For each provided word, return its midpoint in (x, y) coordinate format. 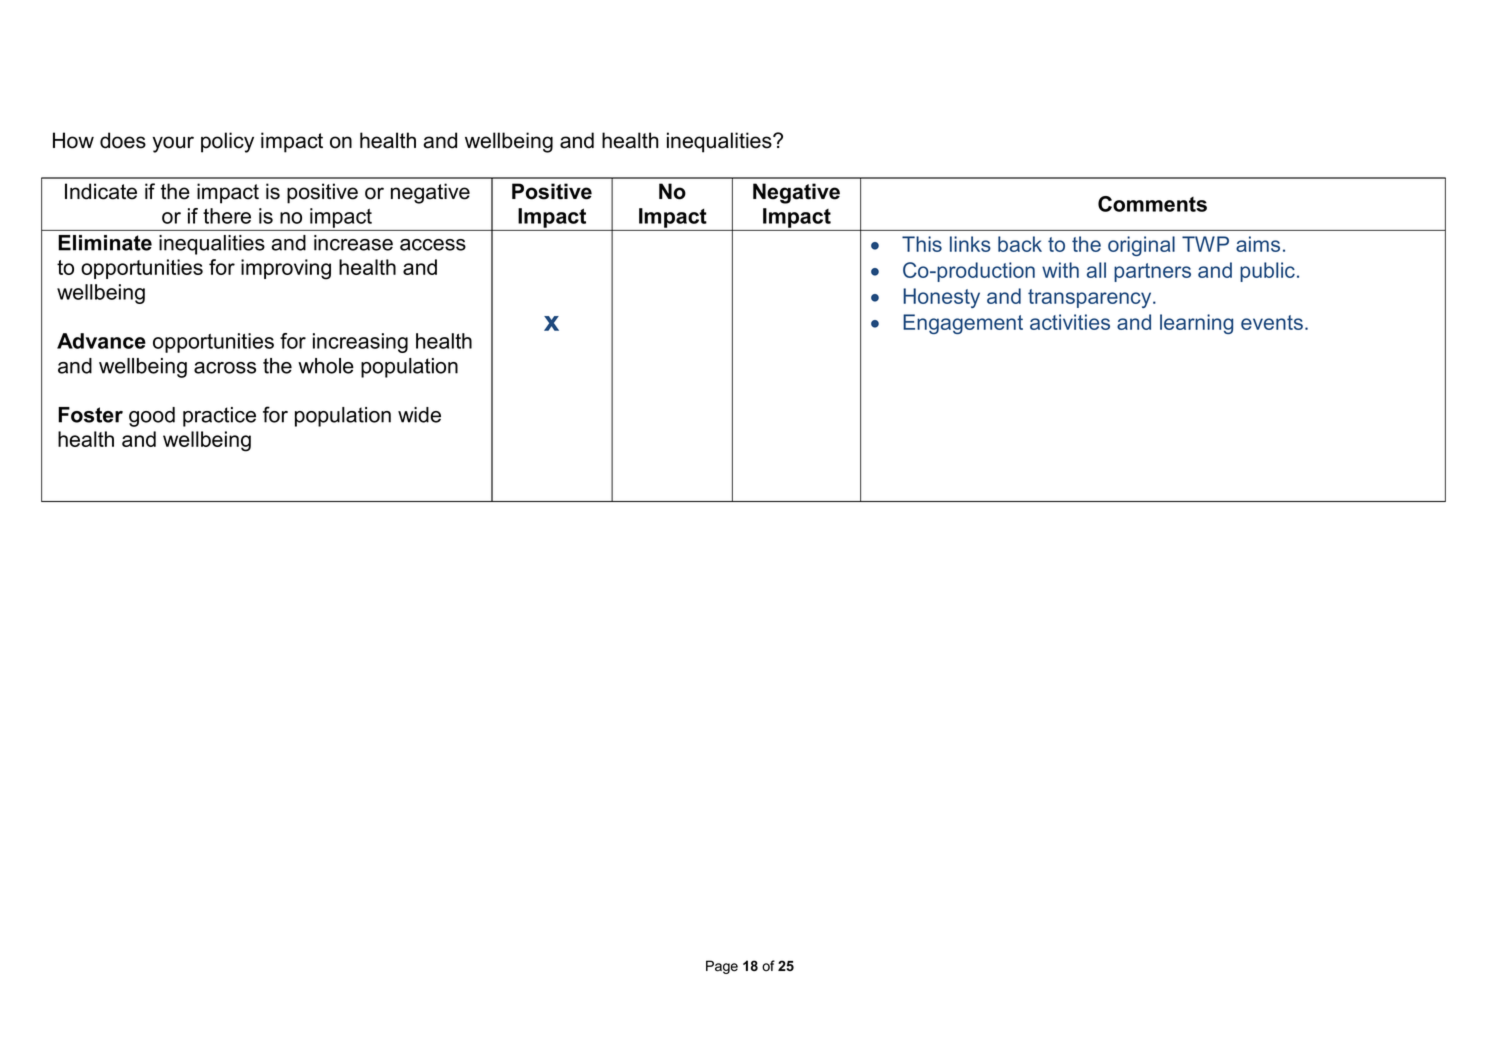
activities (1070, 322)
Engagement (963, 324)
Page (722, 967)
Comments (1152, 204)
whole (326, 366)
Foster (90, 415)
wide (419, 415)
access (433, 245)
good (152, 417)
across (225, 368)
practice (219, 417)
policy (227, 142)
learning (1196, 324)
